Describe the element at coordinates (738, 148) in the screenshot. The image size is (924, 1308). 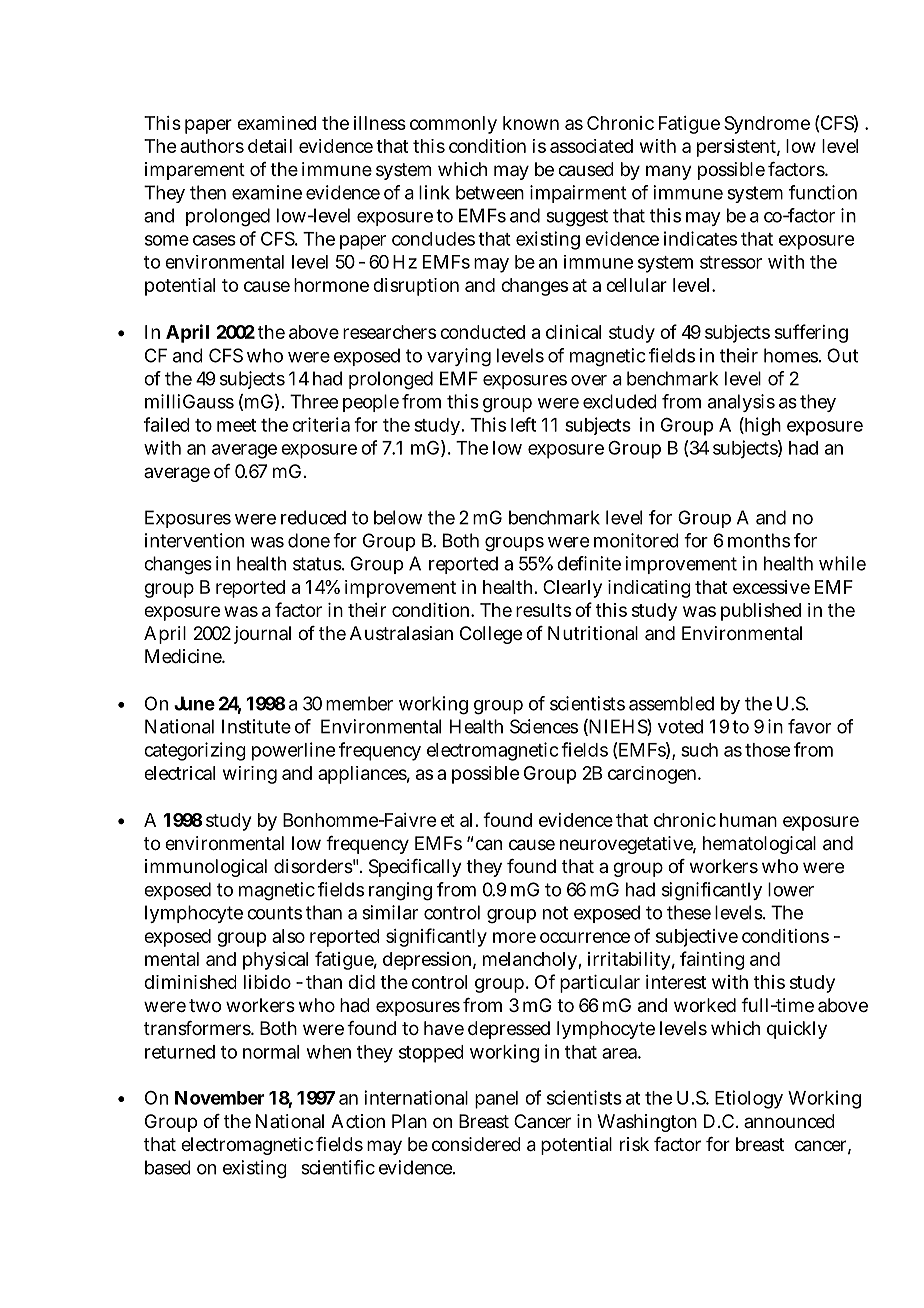
I see `persistent` at that location.
